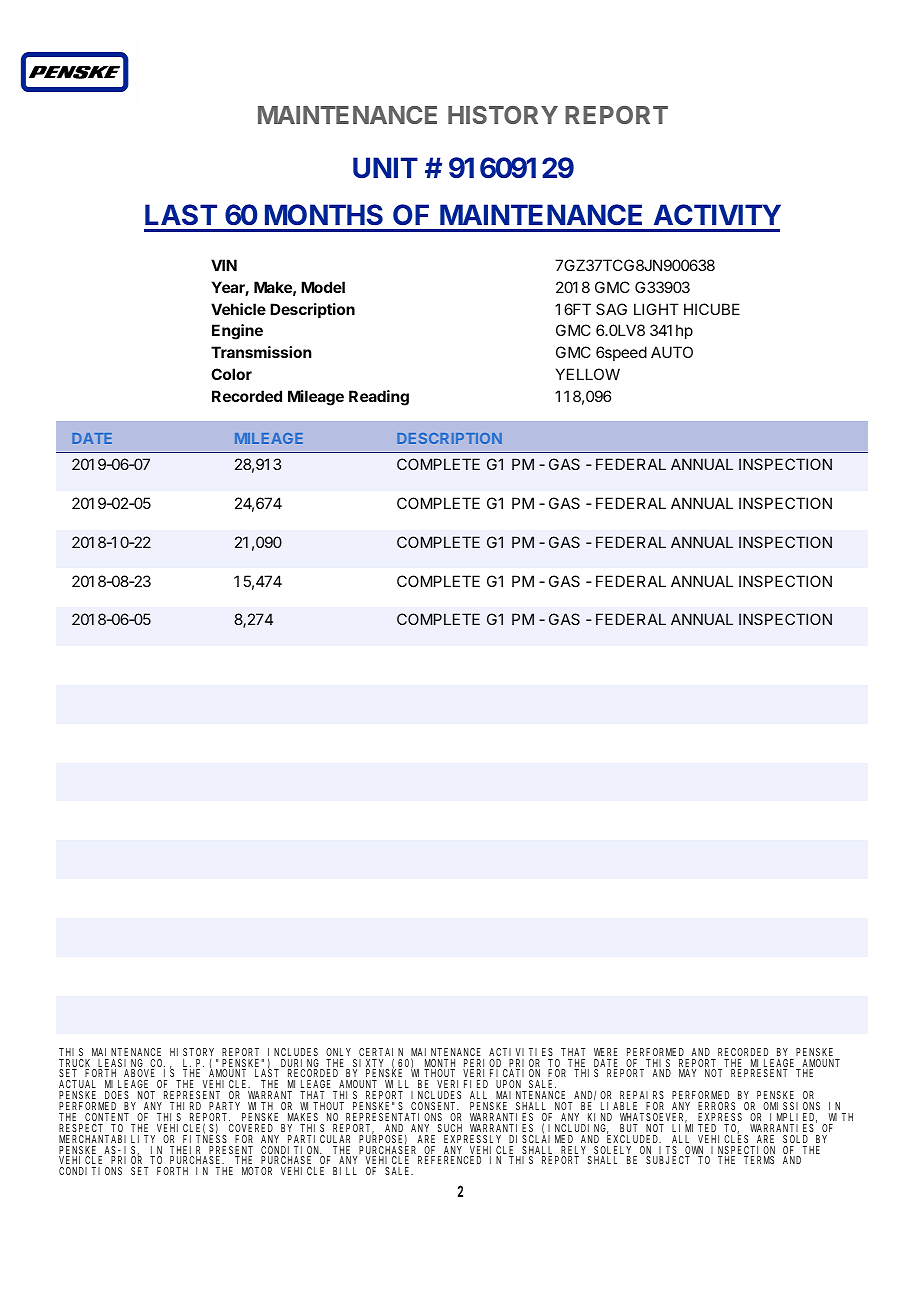 The image size is (924, 1308). I want to click on VIN, so click(224, 265).
